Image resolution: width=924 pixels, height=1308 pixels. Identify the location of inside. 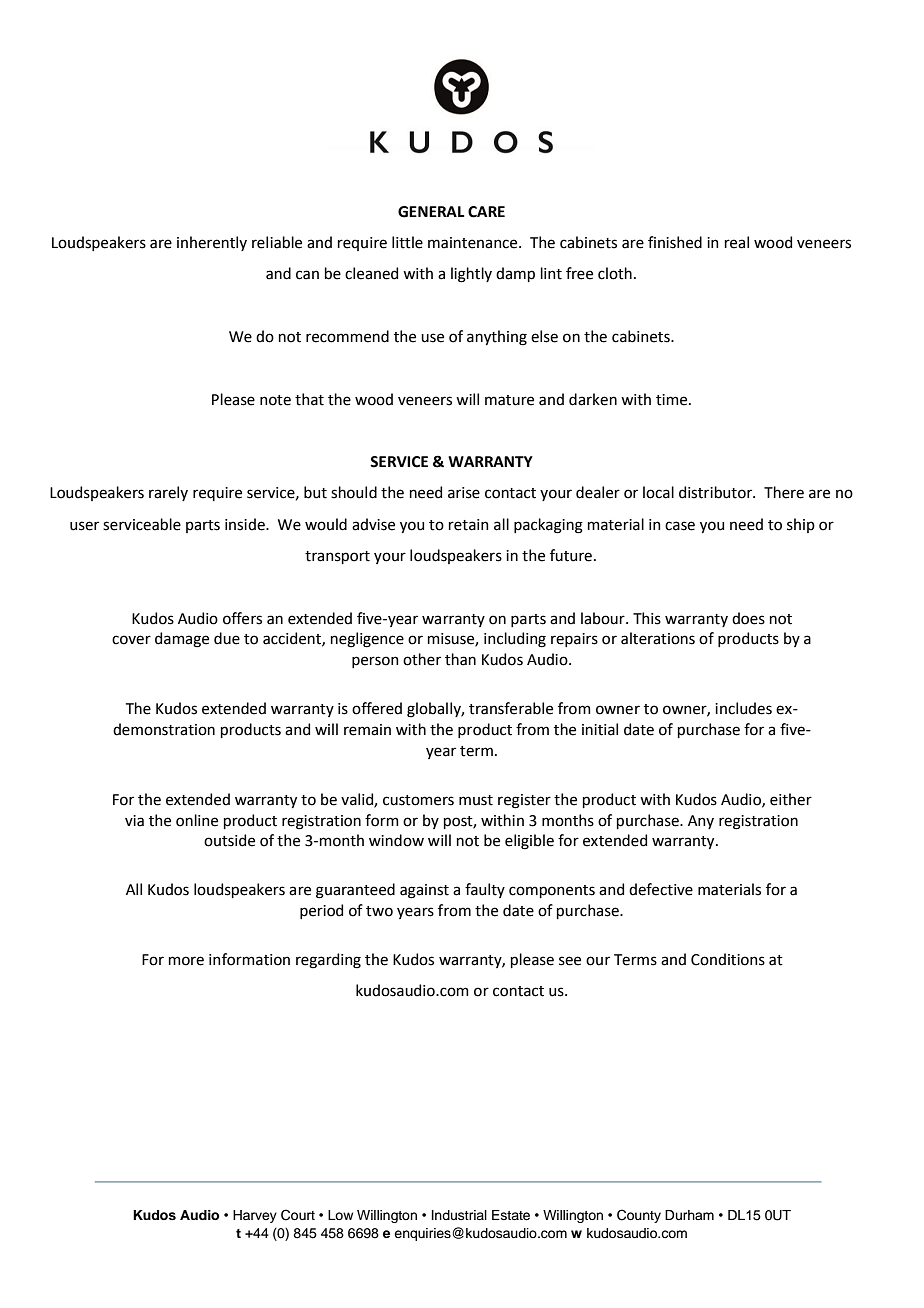
(246, 524).
